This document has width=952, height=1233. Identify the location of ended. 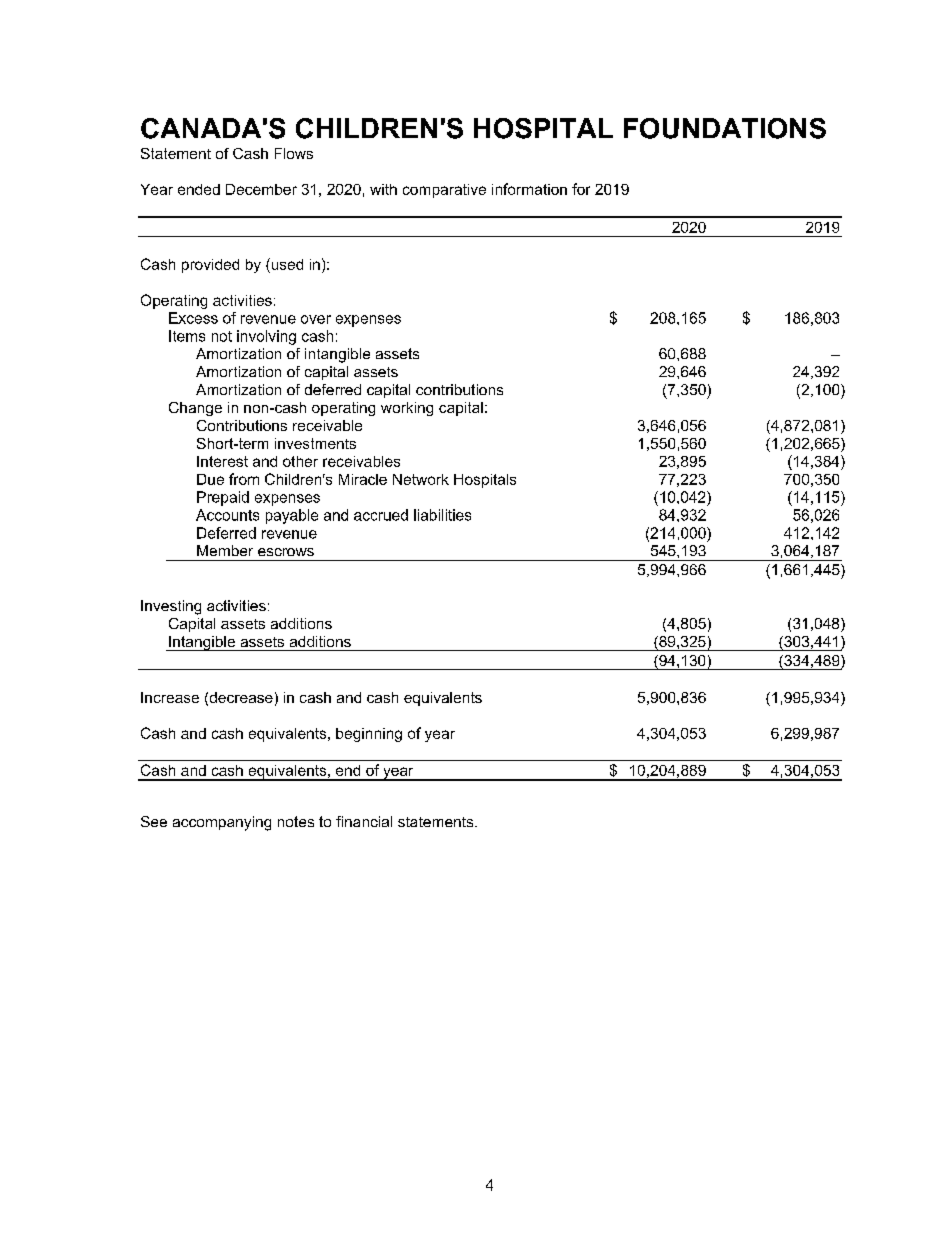
(199, 189).
